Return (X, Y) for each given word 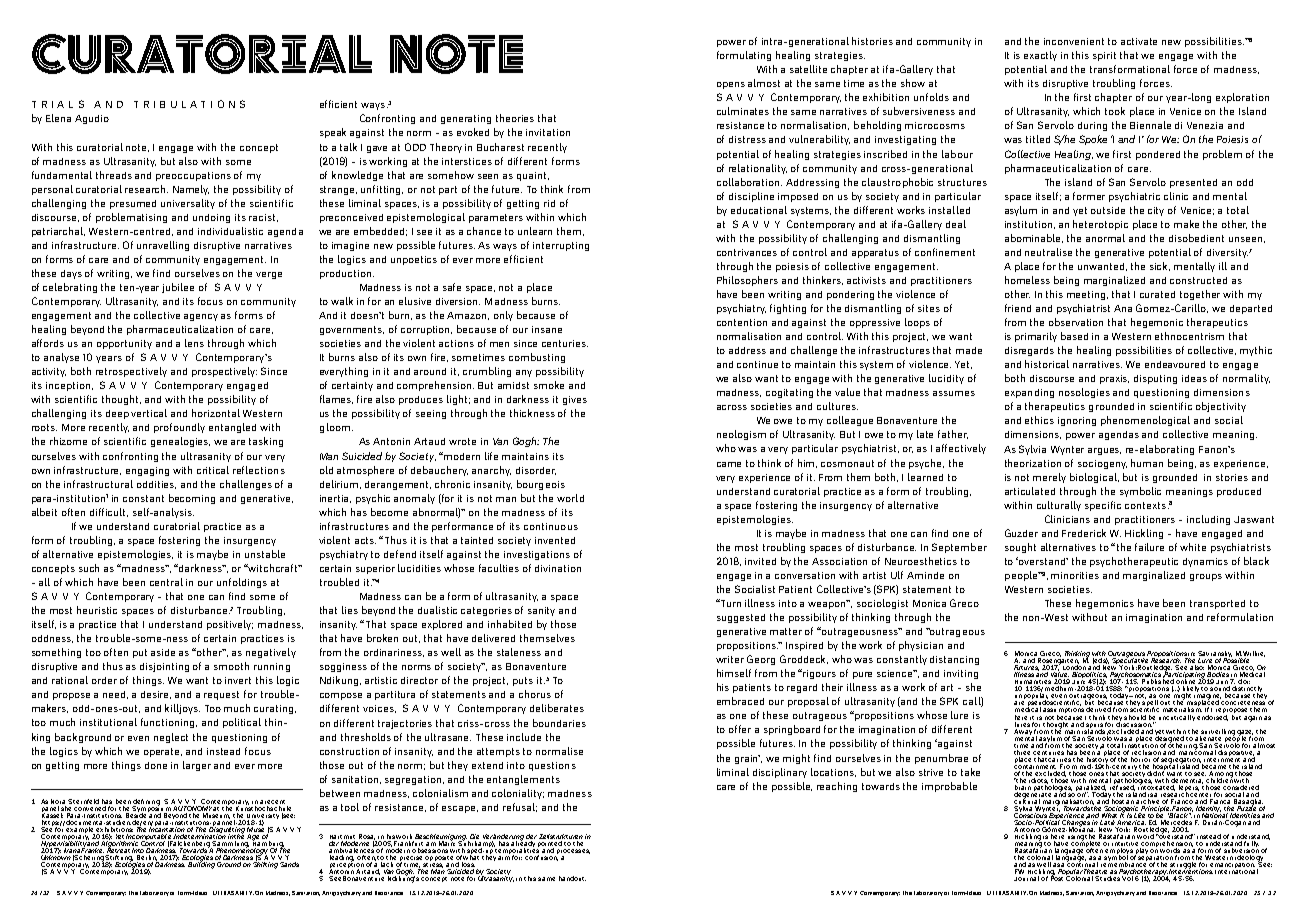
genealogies (180, 442)
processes (572, 853)
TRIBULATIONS (189, 104)
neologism (741, 435)
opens (731, 85)
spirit (1104, 56)
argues (1104, 451)
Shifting (264, 864)
